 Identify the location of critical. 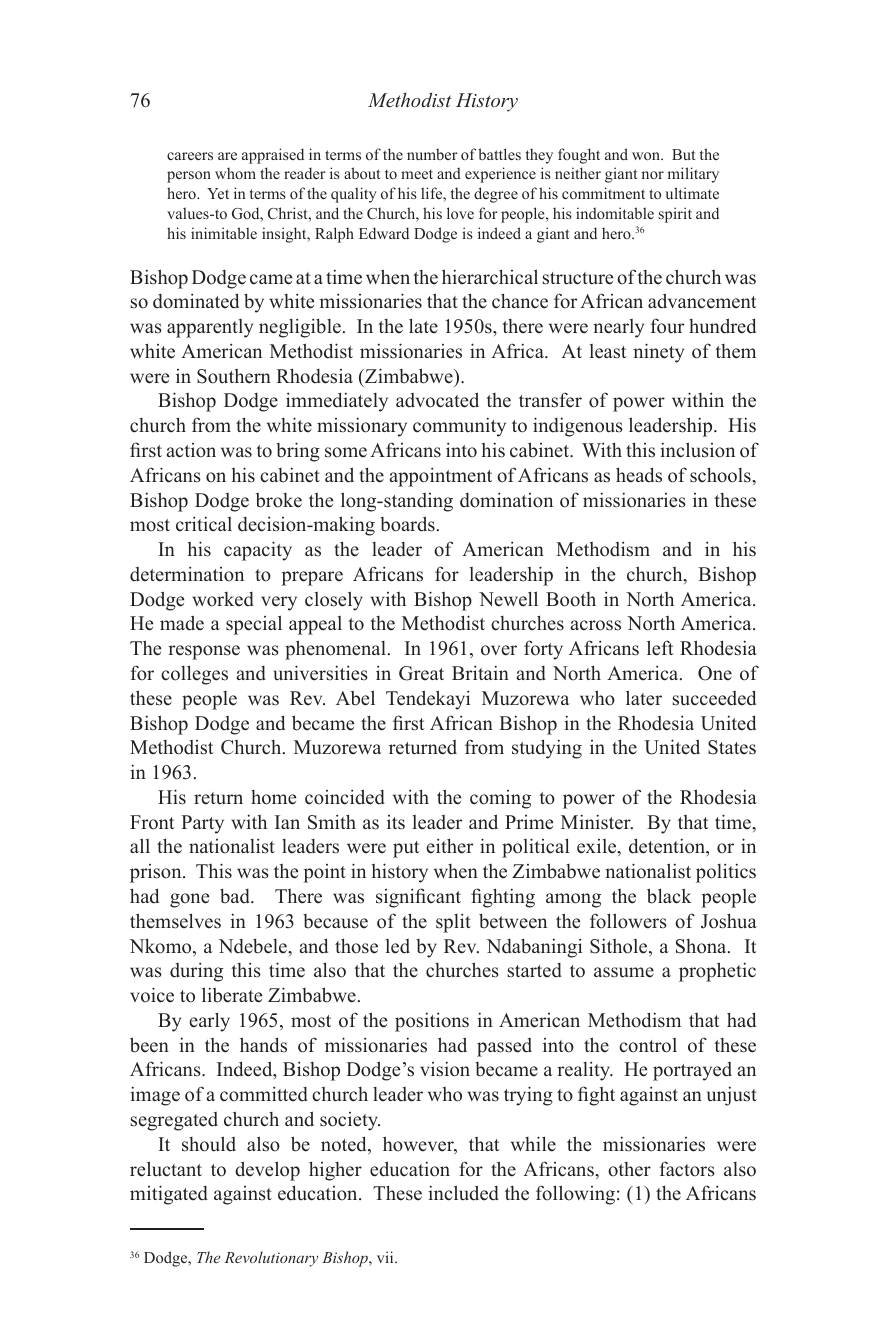
(204, 524).
